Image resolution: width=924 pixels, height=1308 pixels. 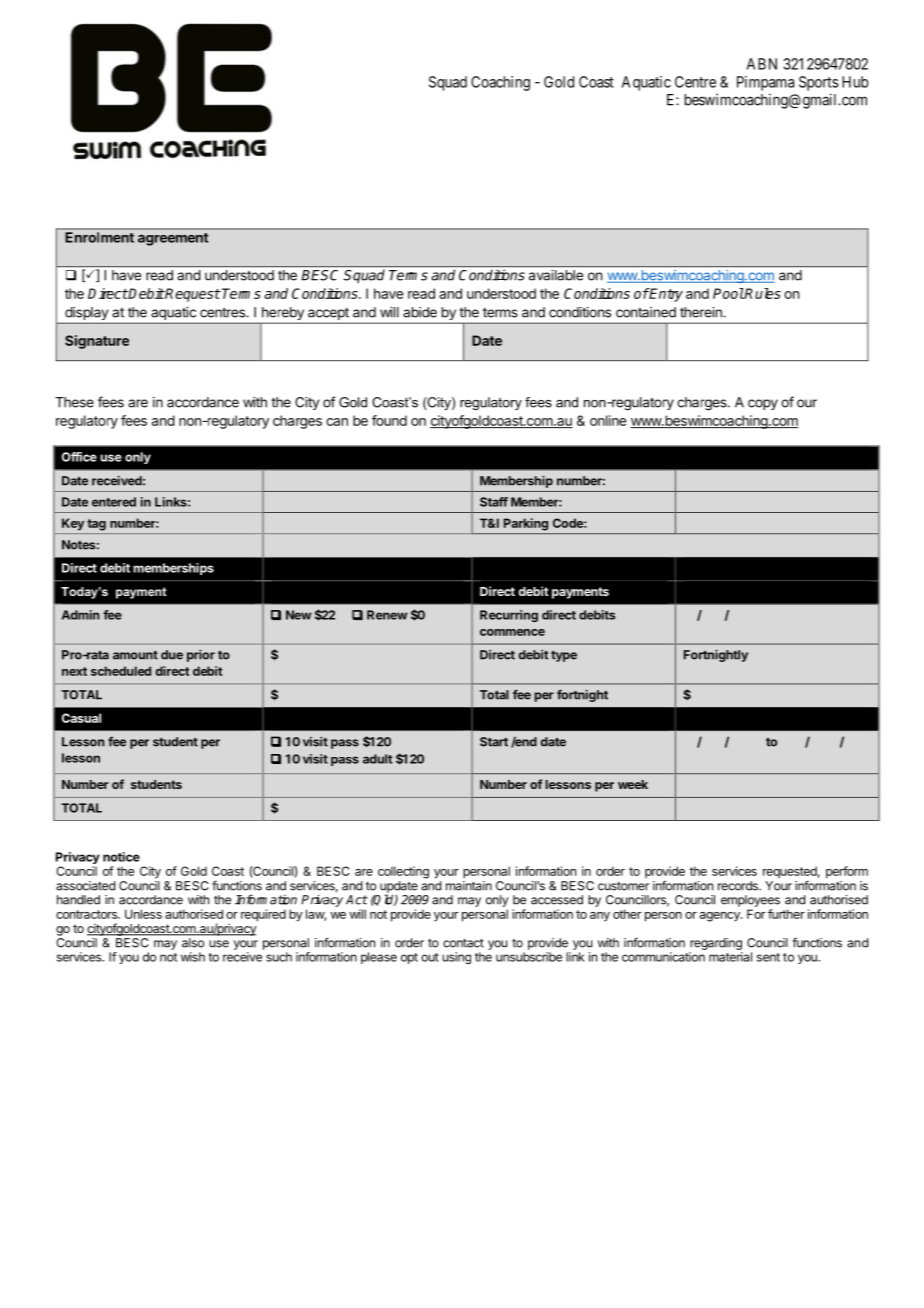 What do you see at coordinates (633, 784) in the document?
I see `week` at bounding box center [633, 784].
